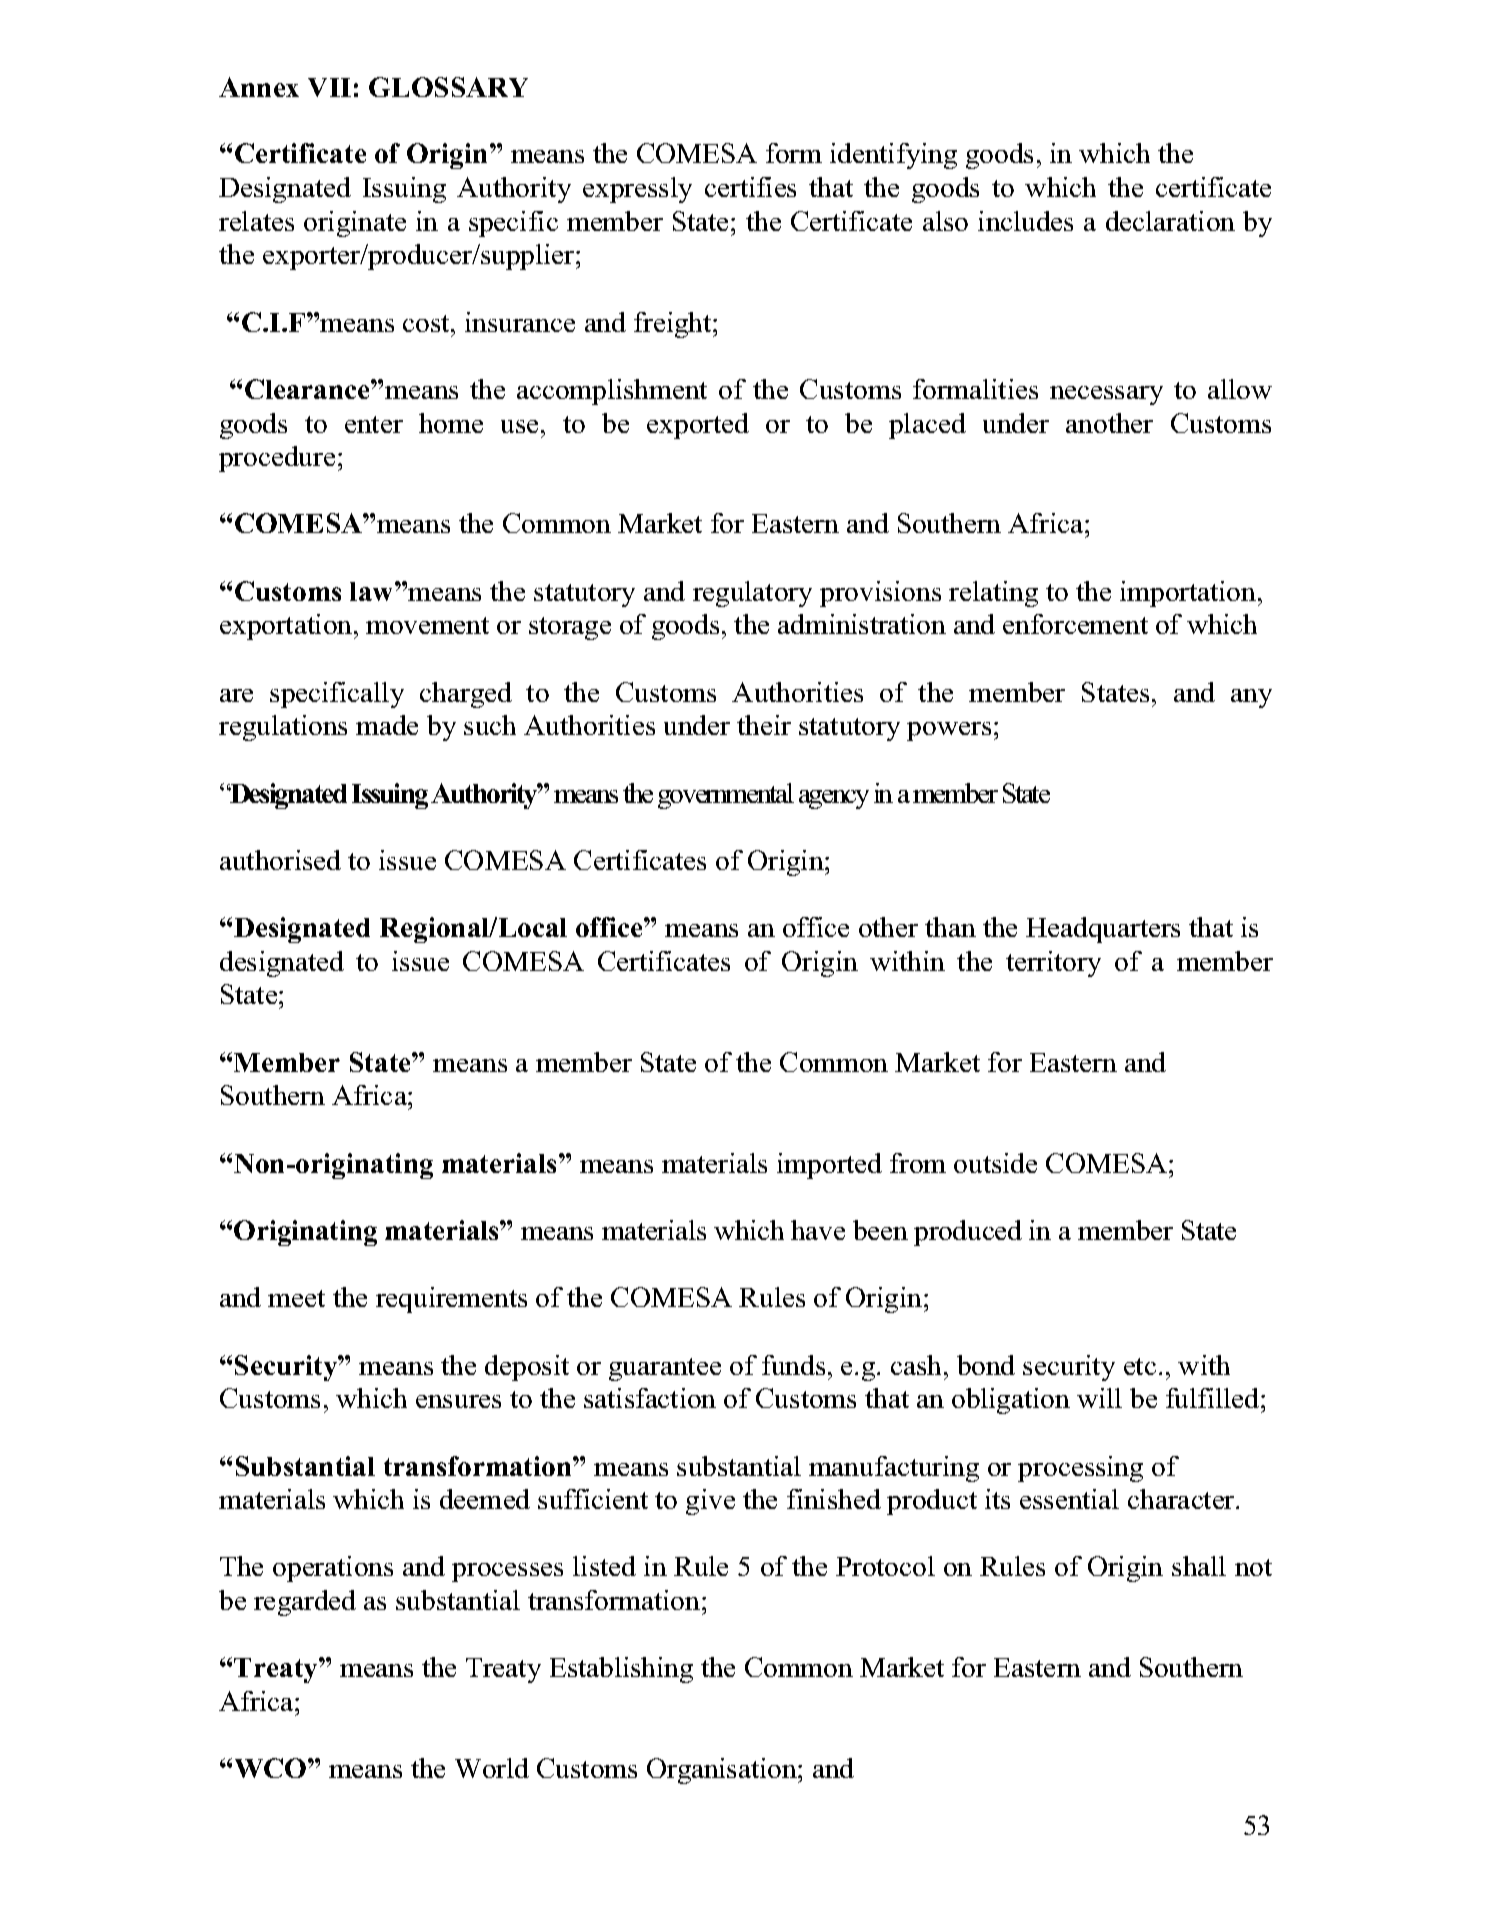 Image resolution: width=1492 pixels, height=1931 pixels. What do you see at coordinates (374, 424) in the screenshot?
I see `enter` at bounding box center [374, 424].
